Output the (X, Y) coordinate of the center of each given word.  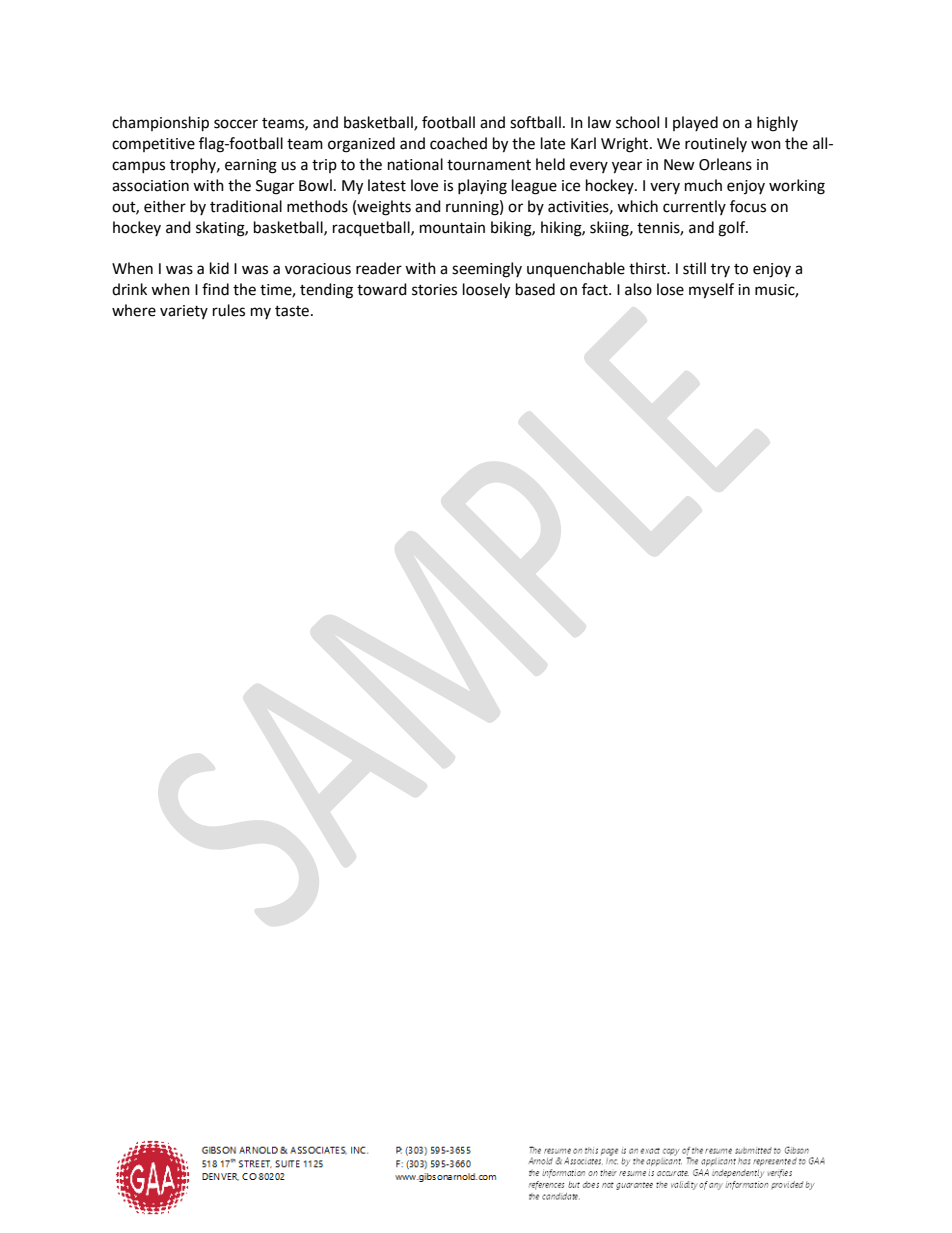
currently (694, 207)
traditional (246, 206)
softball (535, 122)
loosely (486, 291)
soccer (236, 124)
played (695, 123)
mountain (452, 228)
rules (229, 310)
